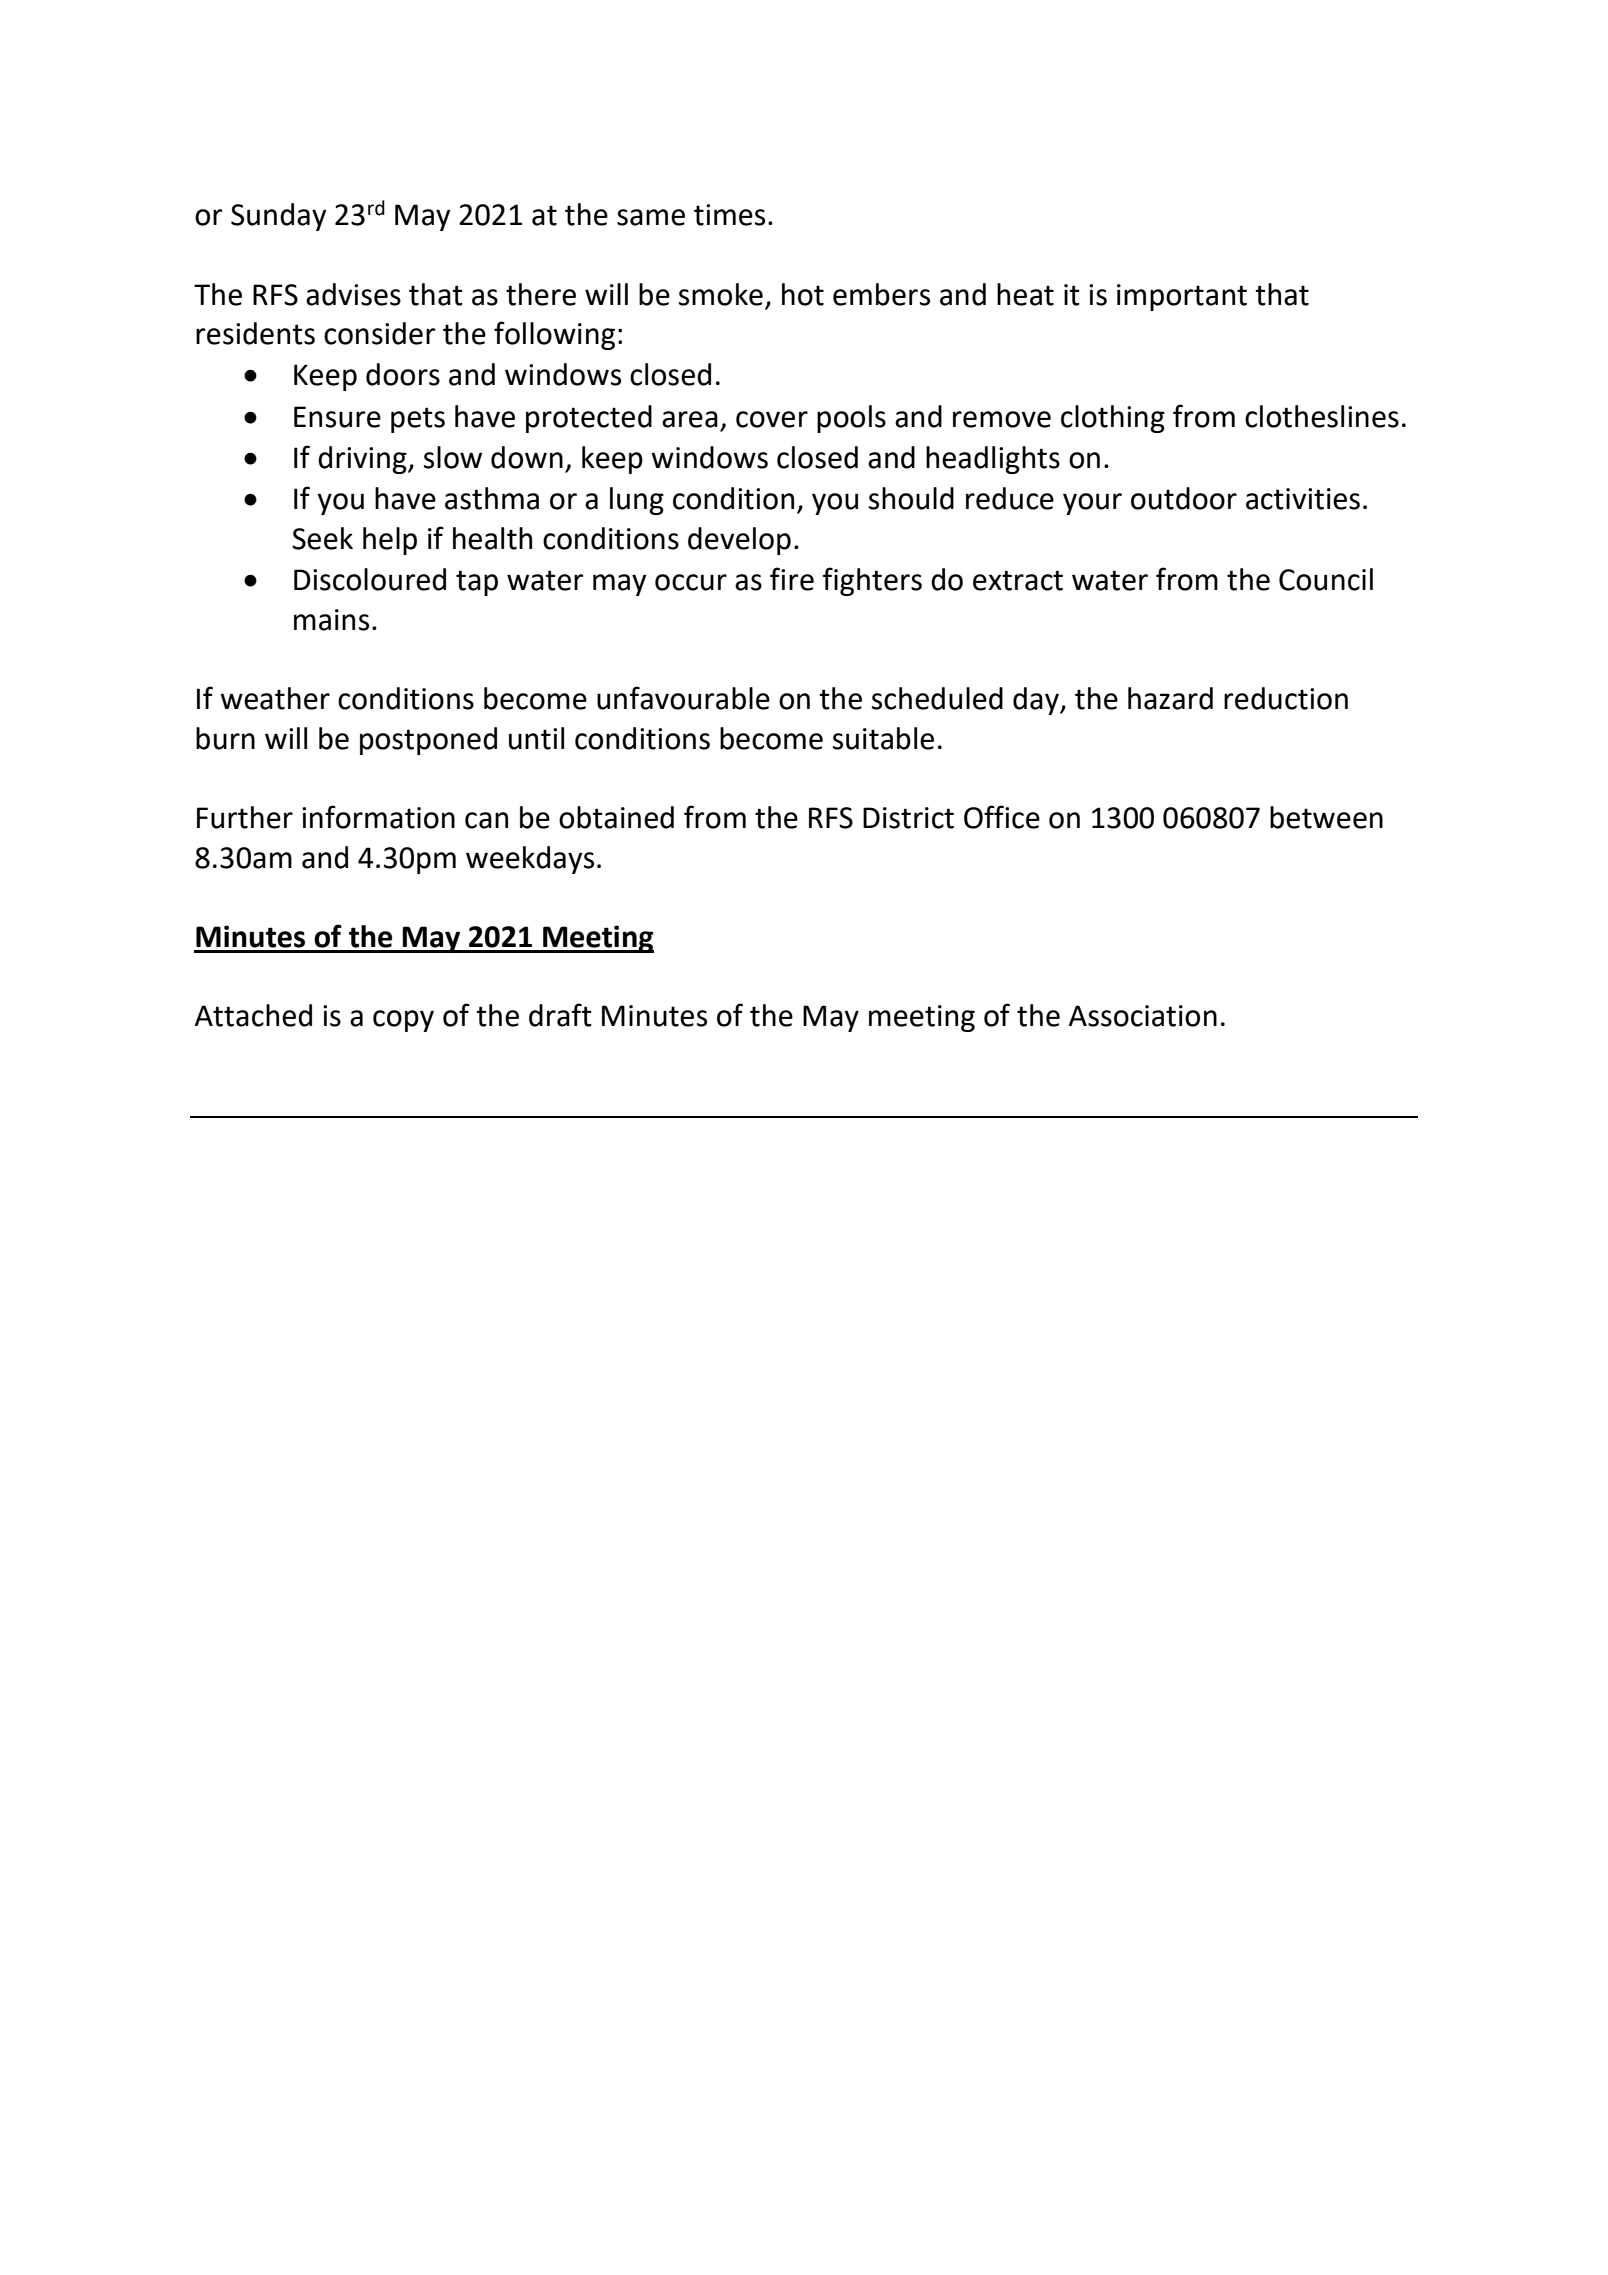 This screenshot has height=2275, width=1608. Describe the element at coordinates (1326, 817) in the screenshot. I see `between` at that location.
